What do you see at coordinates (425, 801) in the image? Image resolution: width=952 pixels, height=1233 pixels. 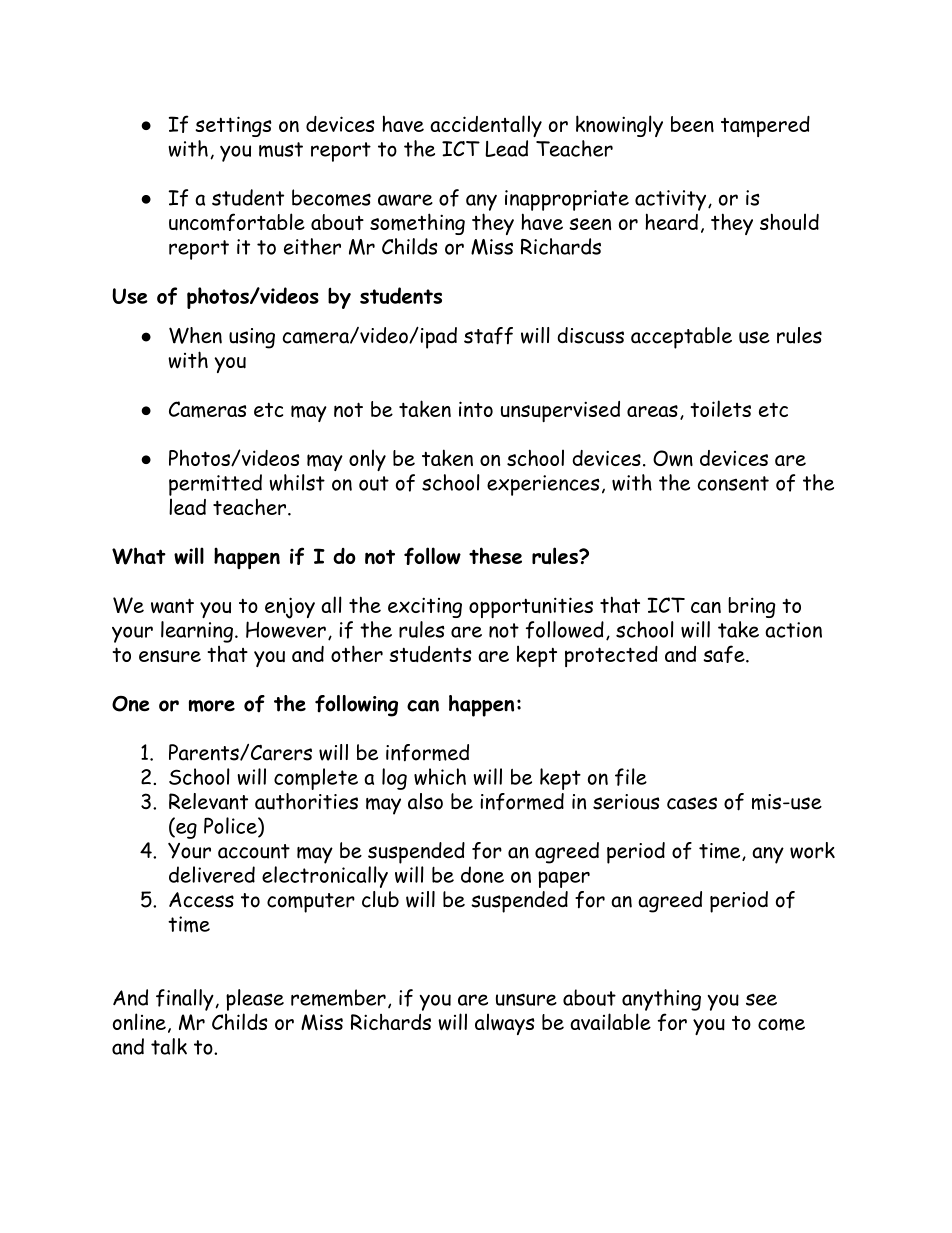 I see `also` at bounding box center [425, 801].
